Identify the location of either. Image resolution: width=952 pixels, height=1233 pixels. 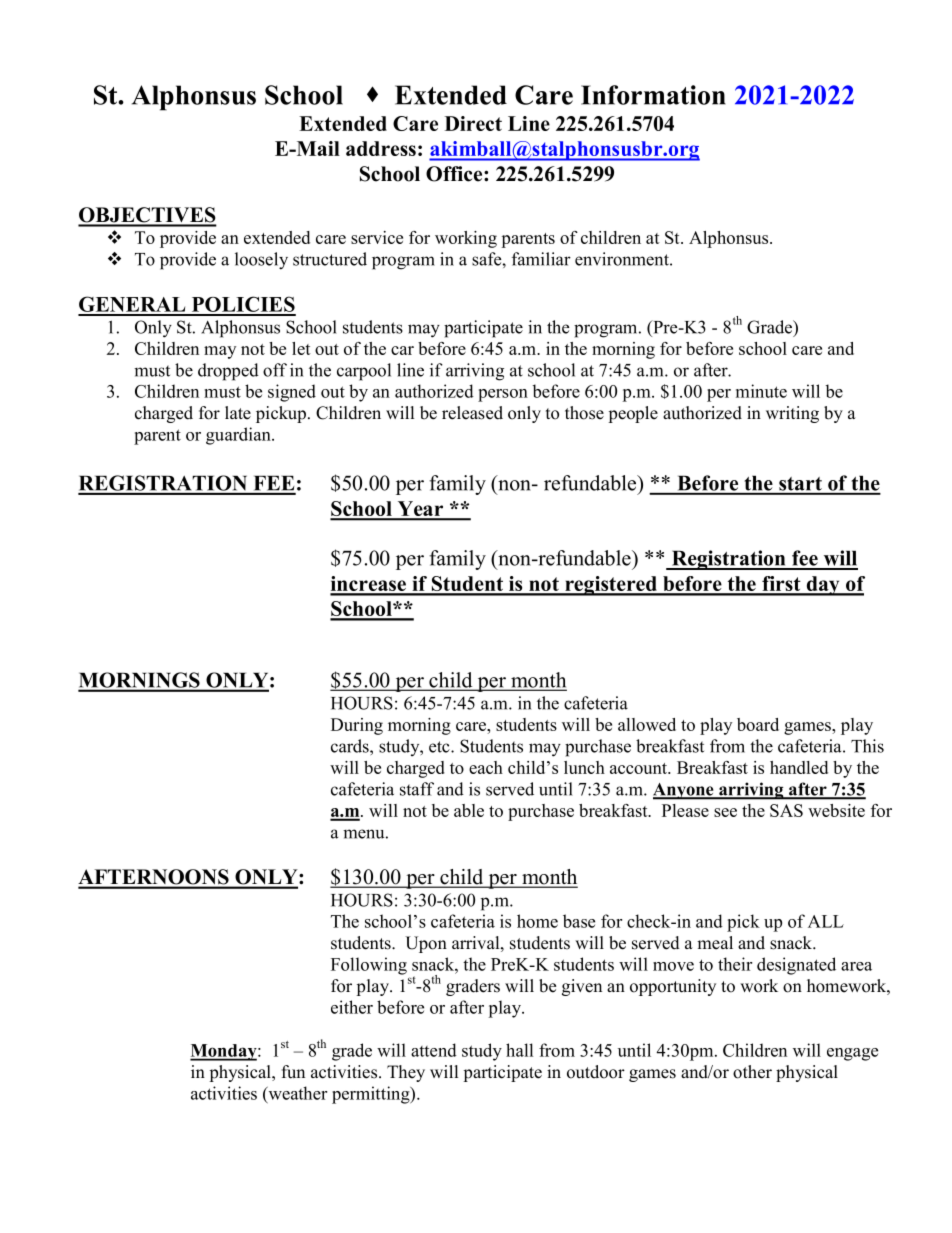
(352, 1007).
